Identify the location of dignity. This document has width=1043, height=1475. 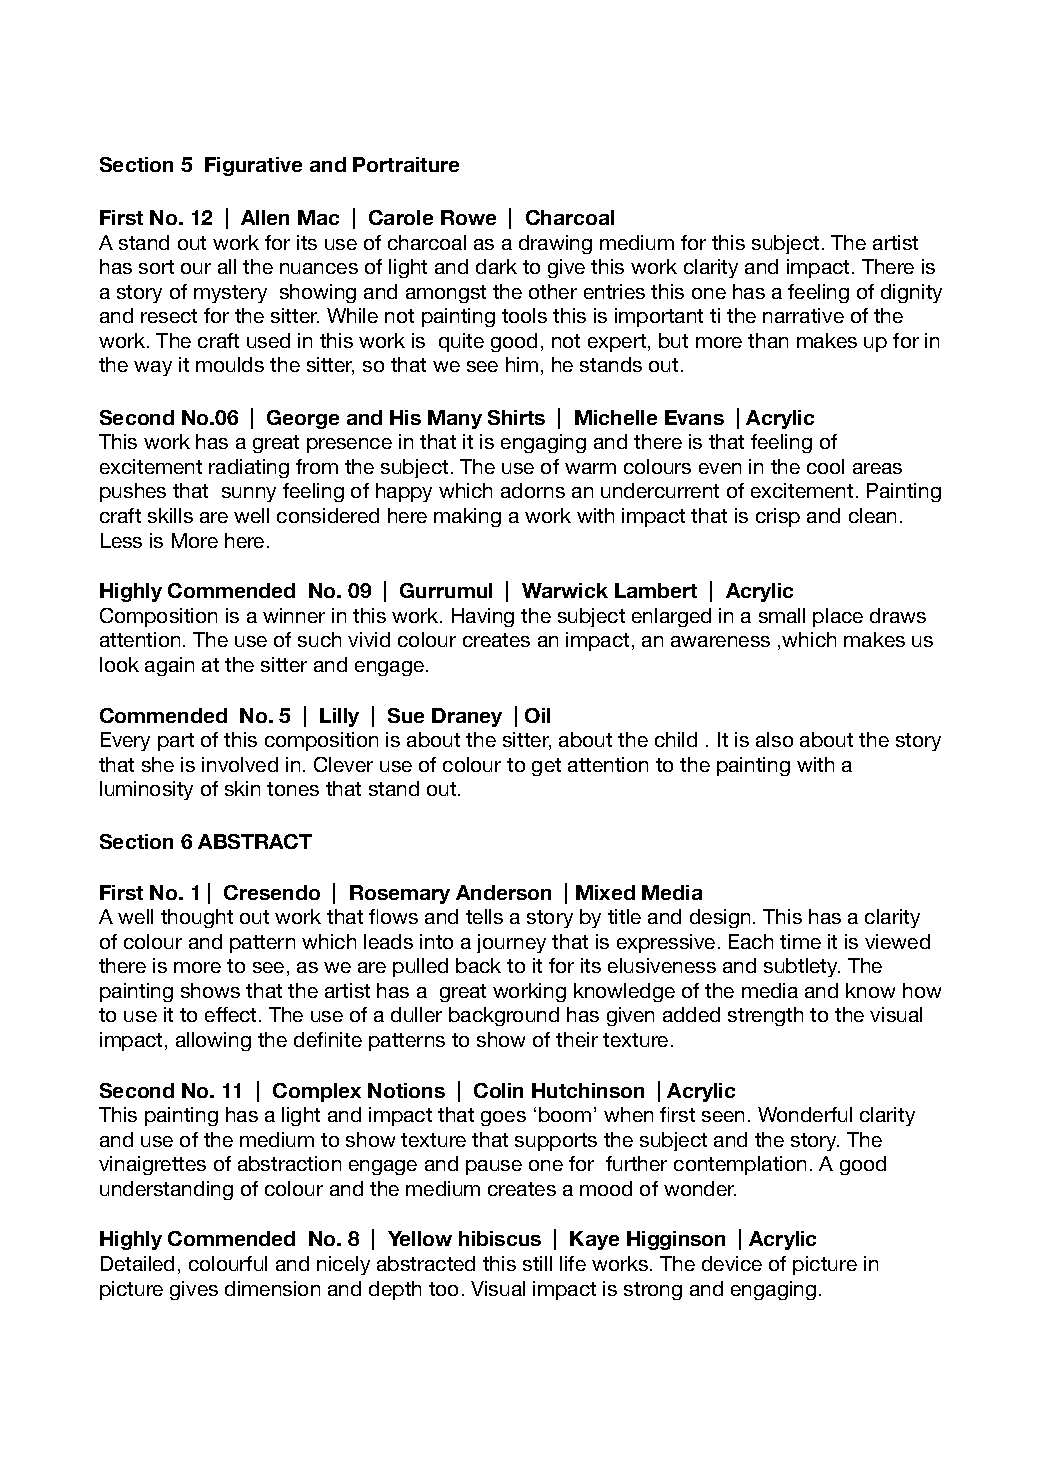
(911, 293).
